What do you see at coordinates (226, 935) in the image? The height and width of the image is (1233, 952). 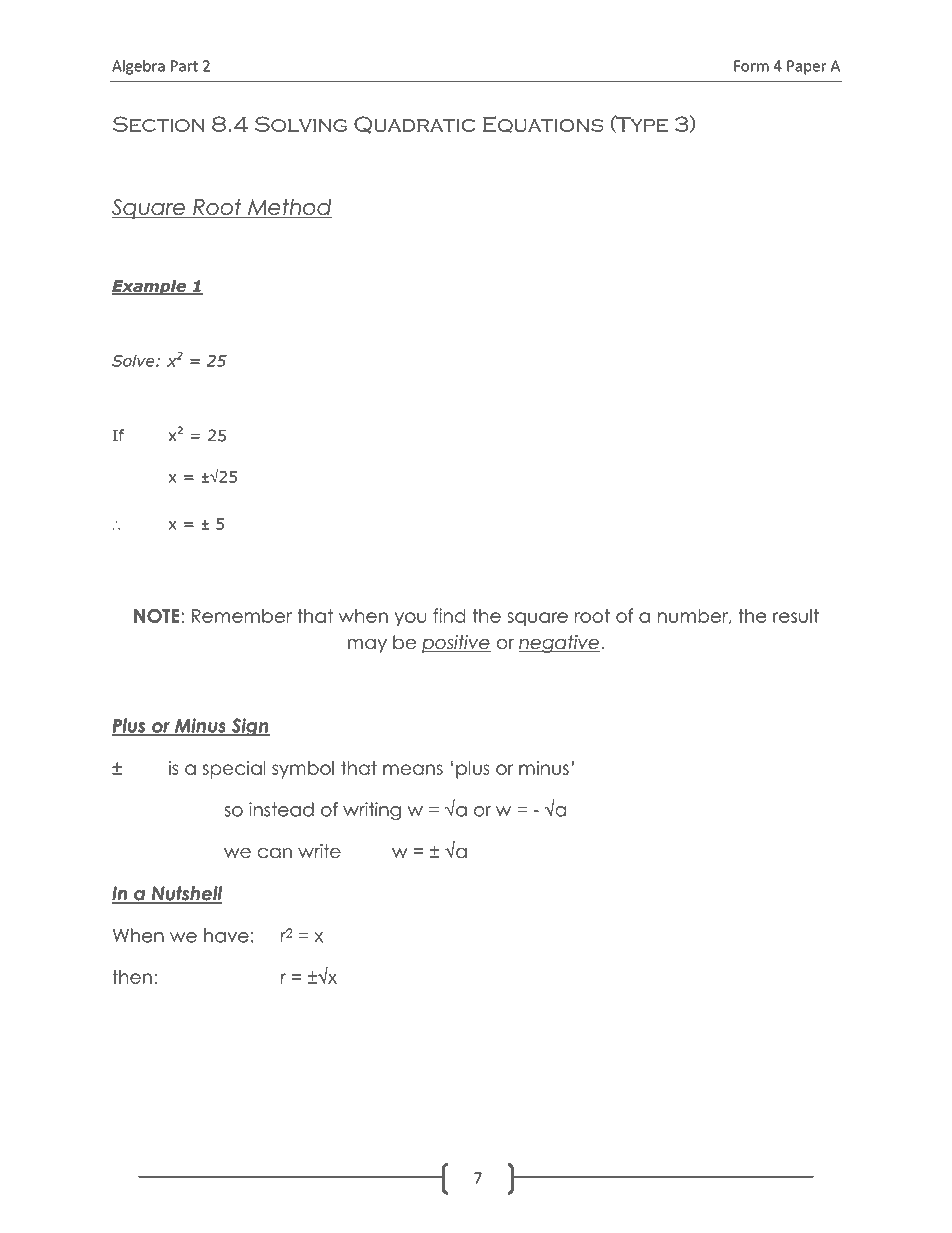 I see `have` at bounding box center [226, 935].
